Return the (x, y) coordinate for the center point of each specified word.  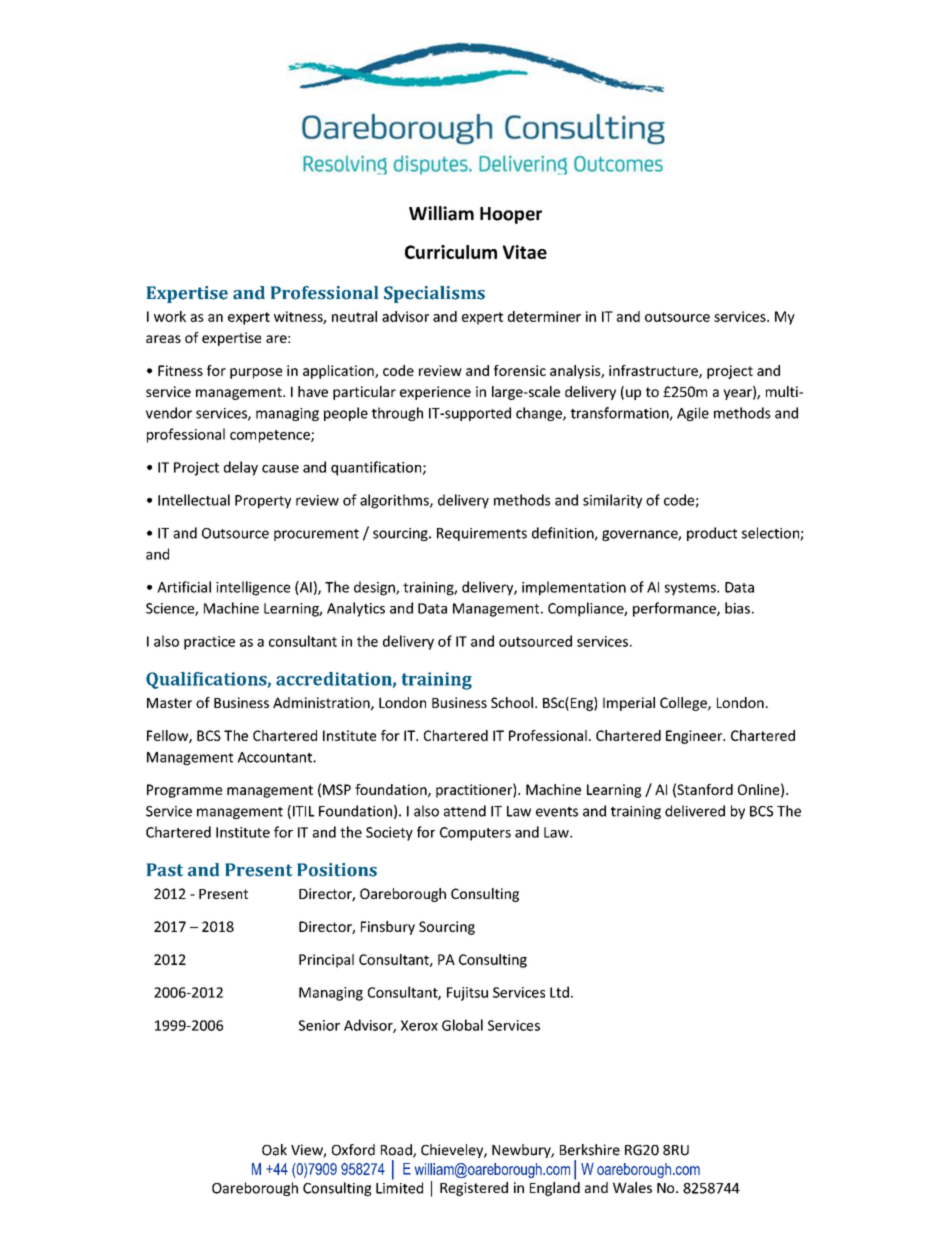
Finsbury (388, 928)
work (170, 316)
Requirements (482, 534)
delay (241, 468)
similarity (612, 501)
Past (165, 870)
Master (169, 703)
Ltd (559, 992)
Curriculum (451, 252)
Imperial (629, 704)
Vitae (525, 252)
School (512, 702)
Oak (274, 1150)
